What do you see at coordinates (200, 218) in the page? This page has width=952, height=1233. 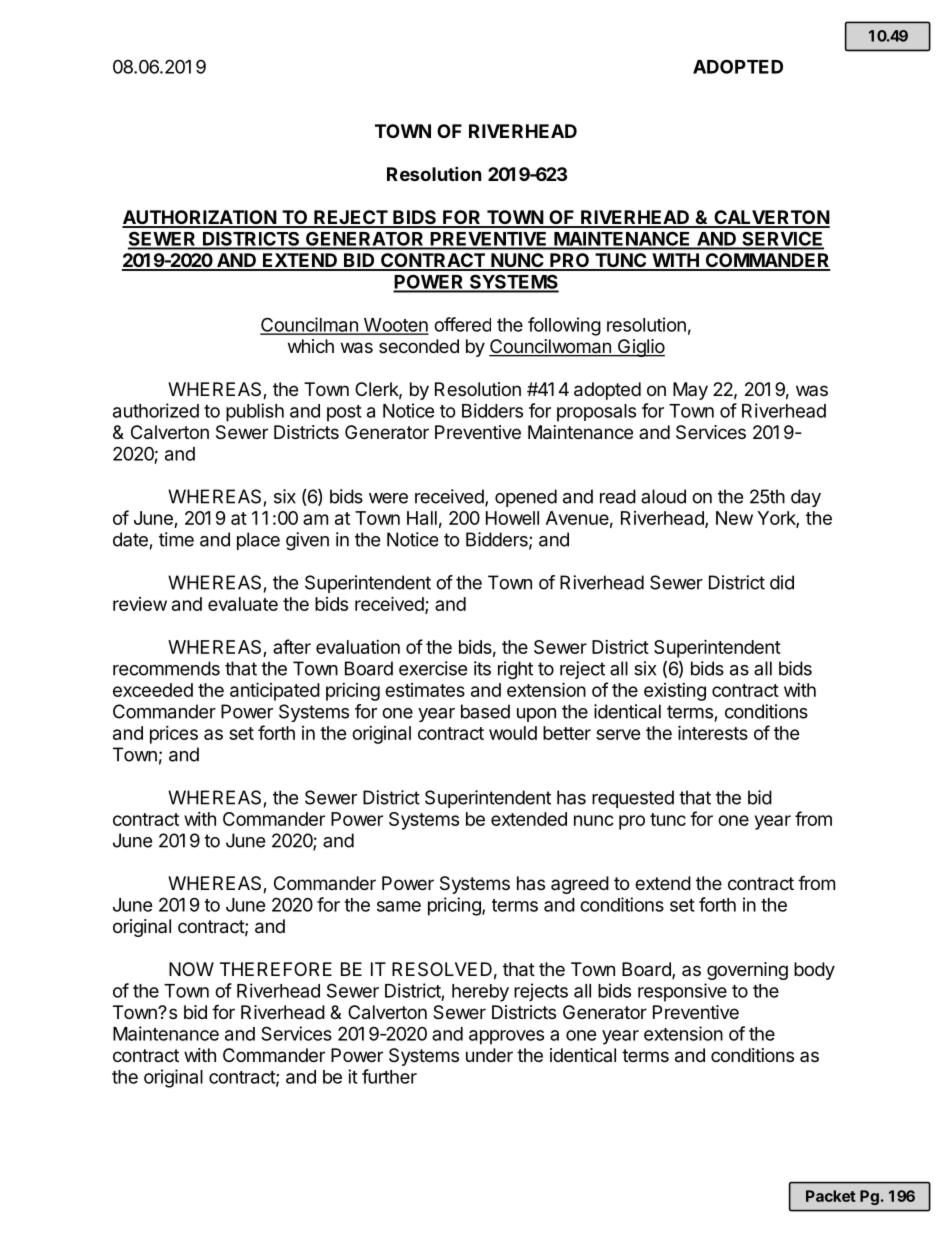 I see `AUTHORIZATION` at bounding box center [200, 218].
